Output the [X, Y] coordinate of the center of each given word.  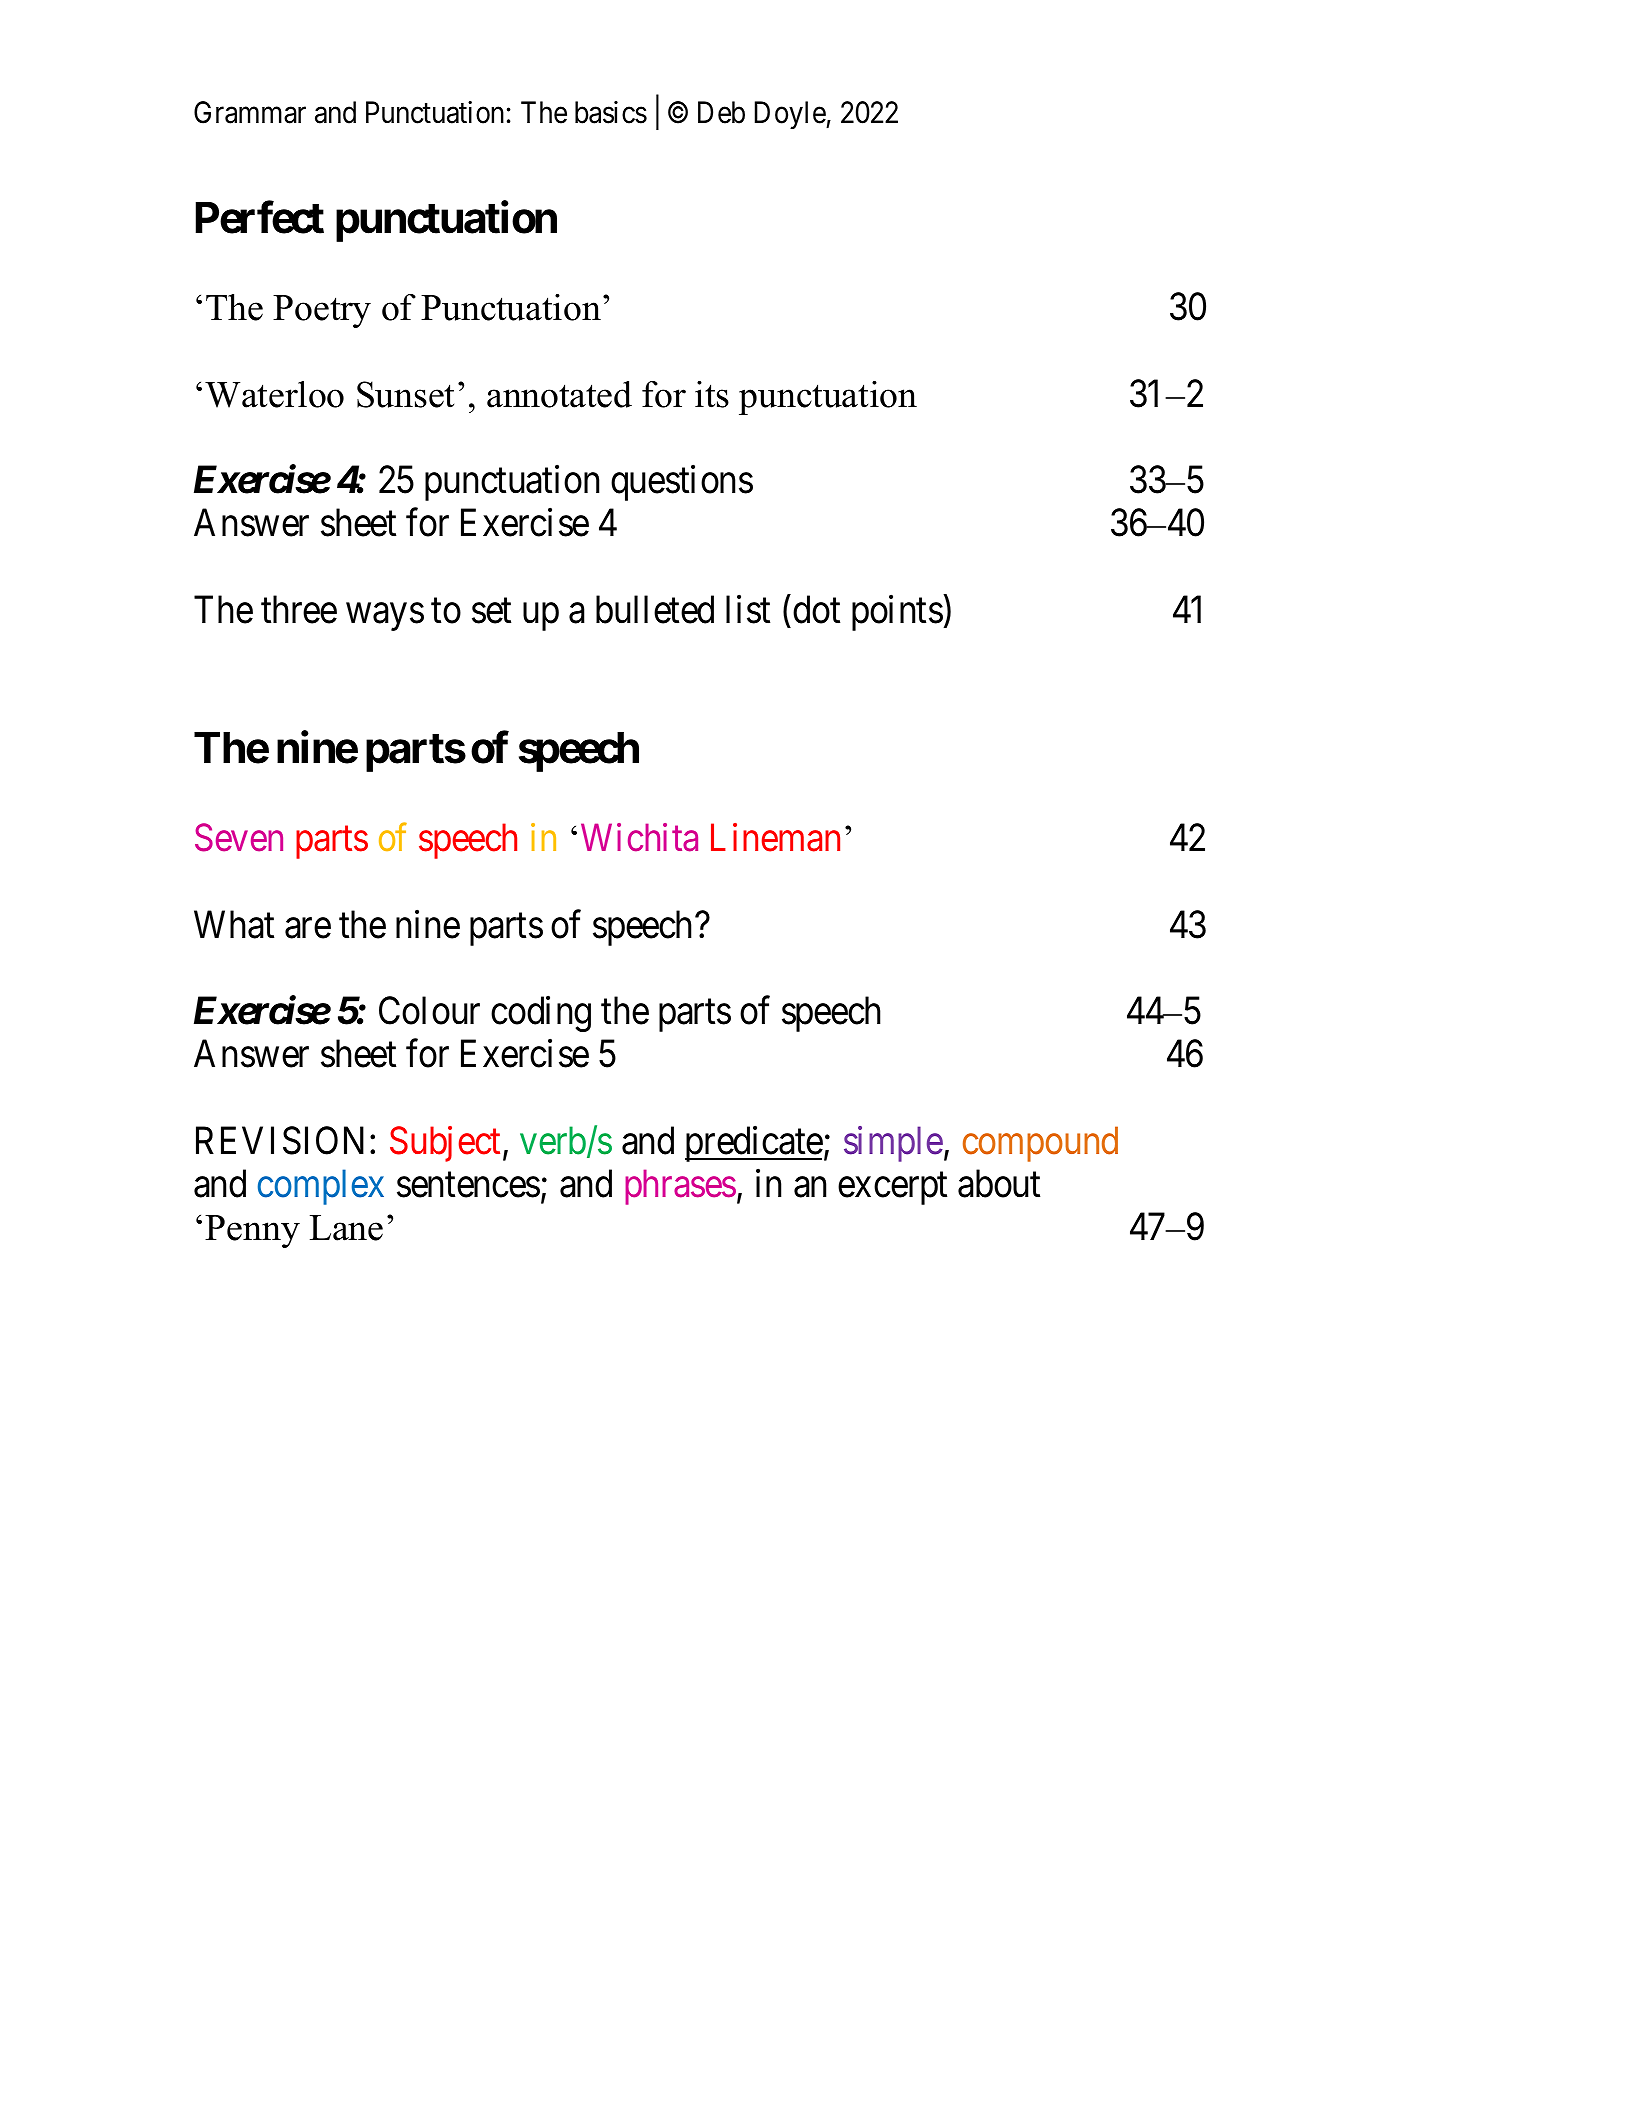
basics [611, 112]
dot [816, 609]
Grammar [250, 112]
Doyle [791, 115]
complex [321, 1187]
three [299, 609]
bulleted [655, 609]
